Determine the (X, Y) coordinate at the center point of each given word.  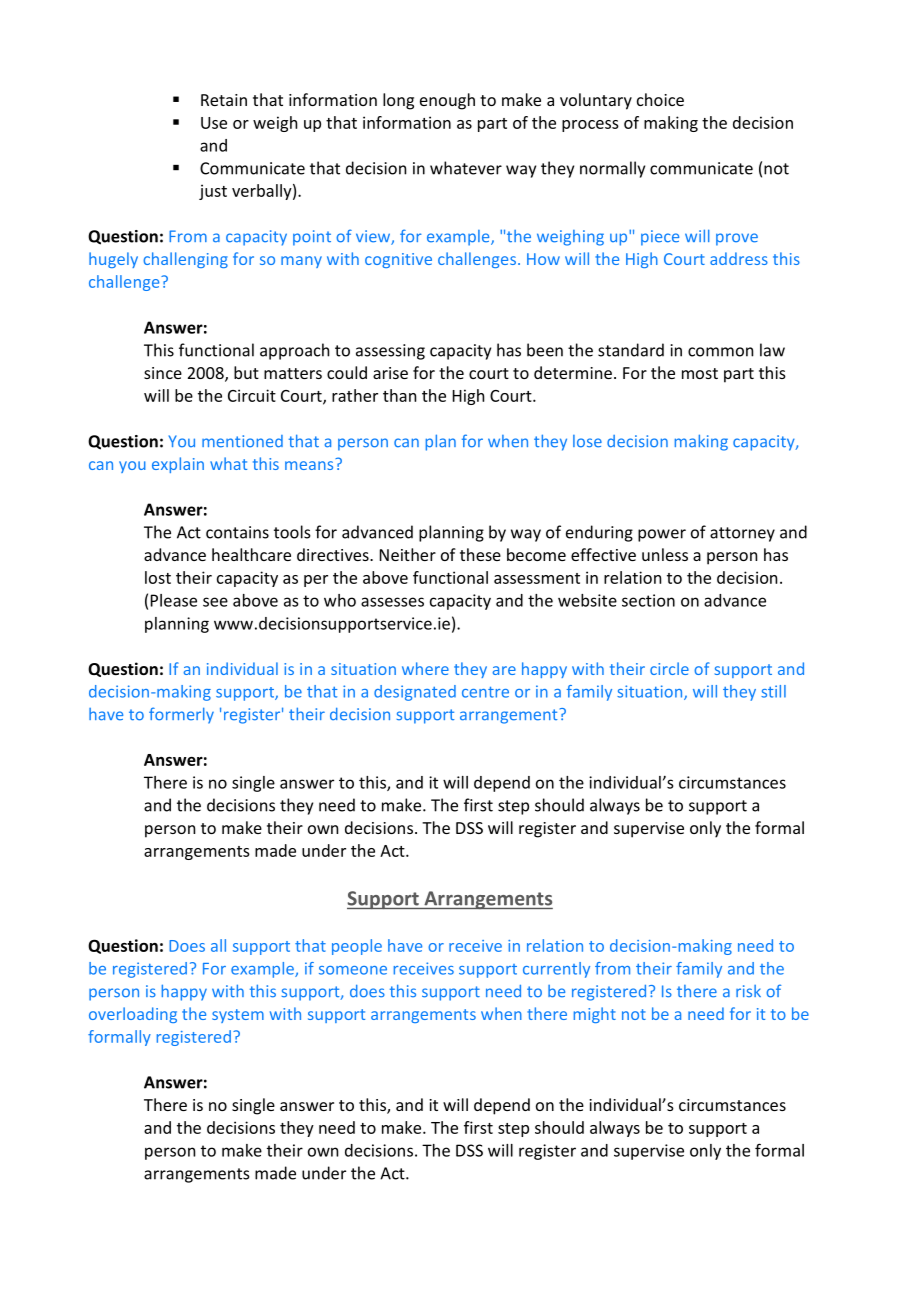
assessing (390, 352)
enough (447, 101)
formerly (181, 715)
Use (214, 123)
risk (748, 991)
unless (665, 554)
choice (660, 99)
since (163, 373)
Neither (408, 554)
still (773, 691)
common (720, 352)
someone (353, 970)
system (238, 1016)
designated (415, 693)
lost (158, 577)
